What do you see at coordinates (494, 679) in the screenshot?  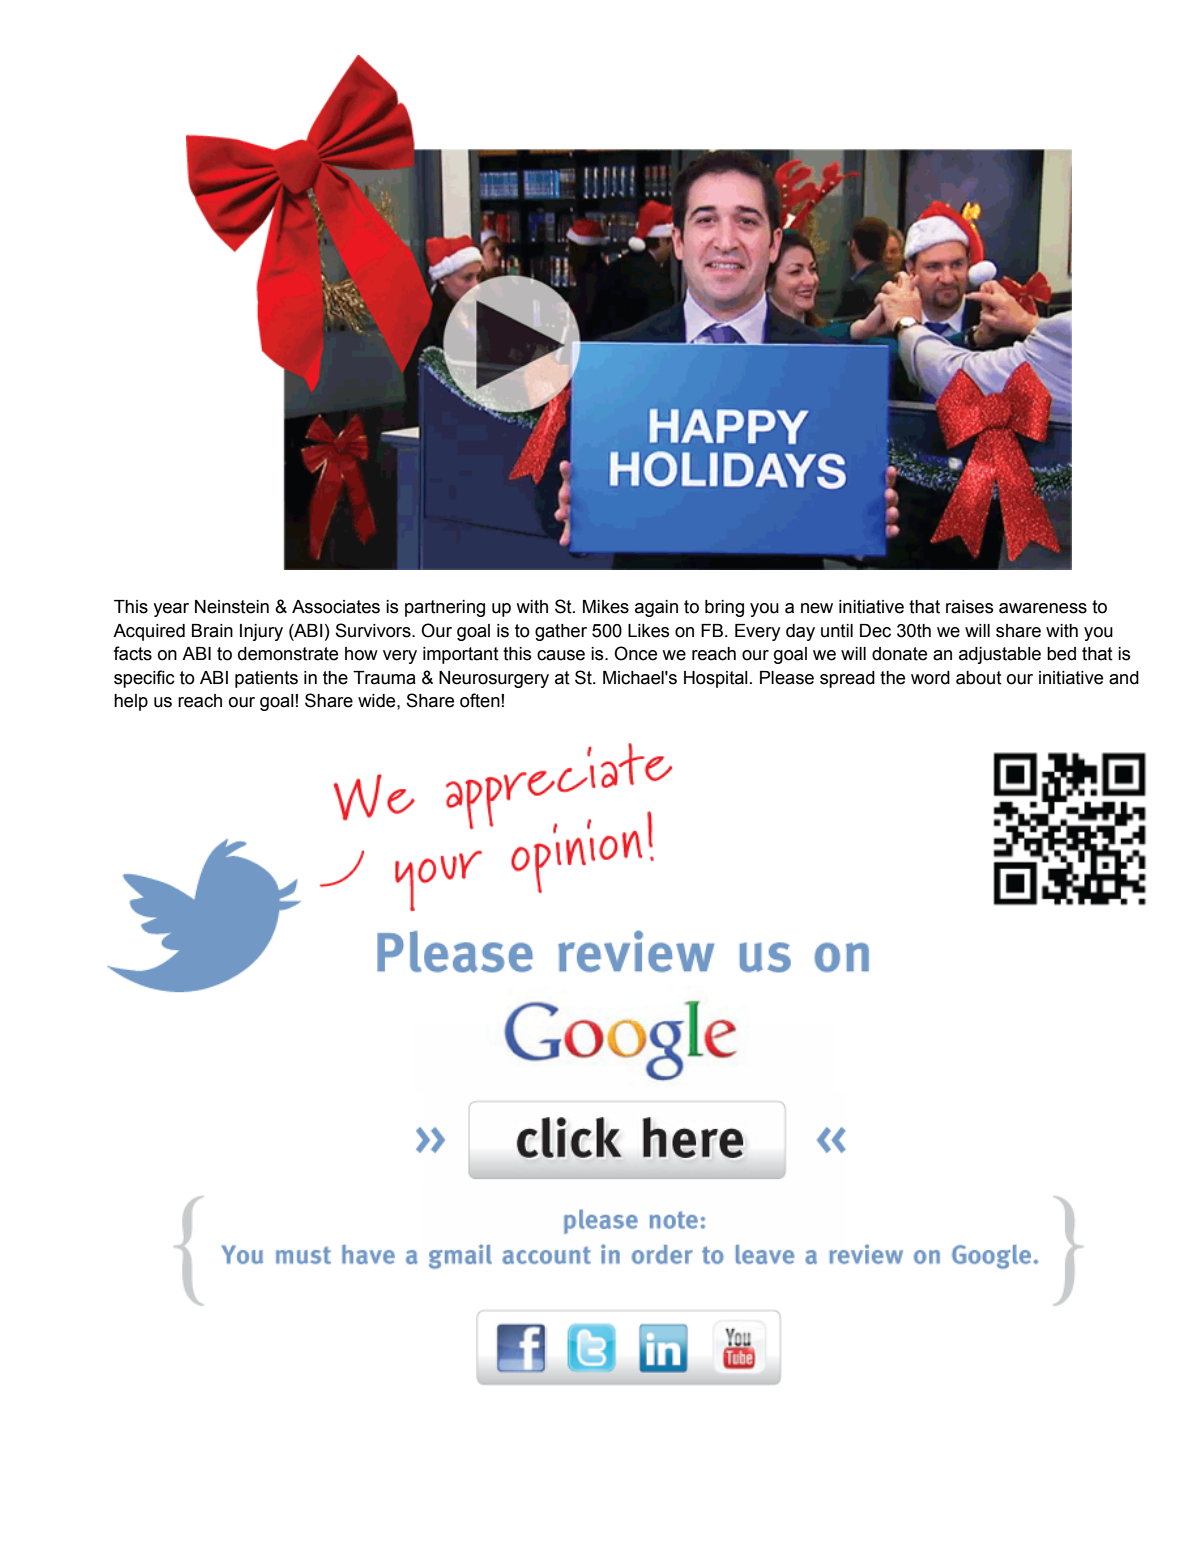 I see `Neurosurgery` at bounding box center [494, 679].
